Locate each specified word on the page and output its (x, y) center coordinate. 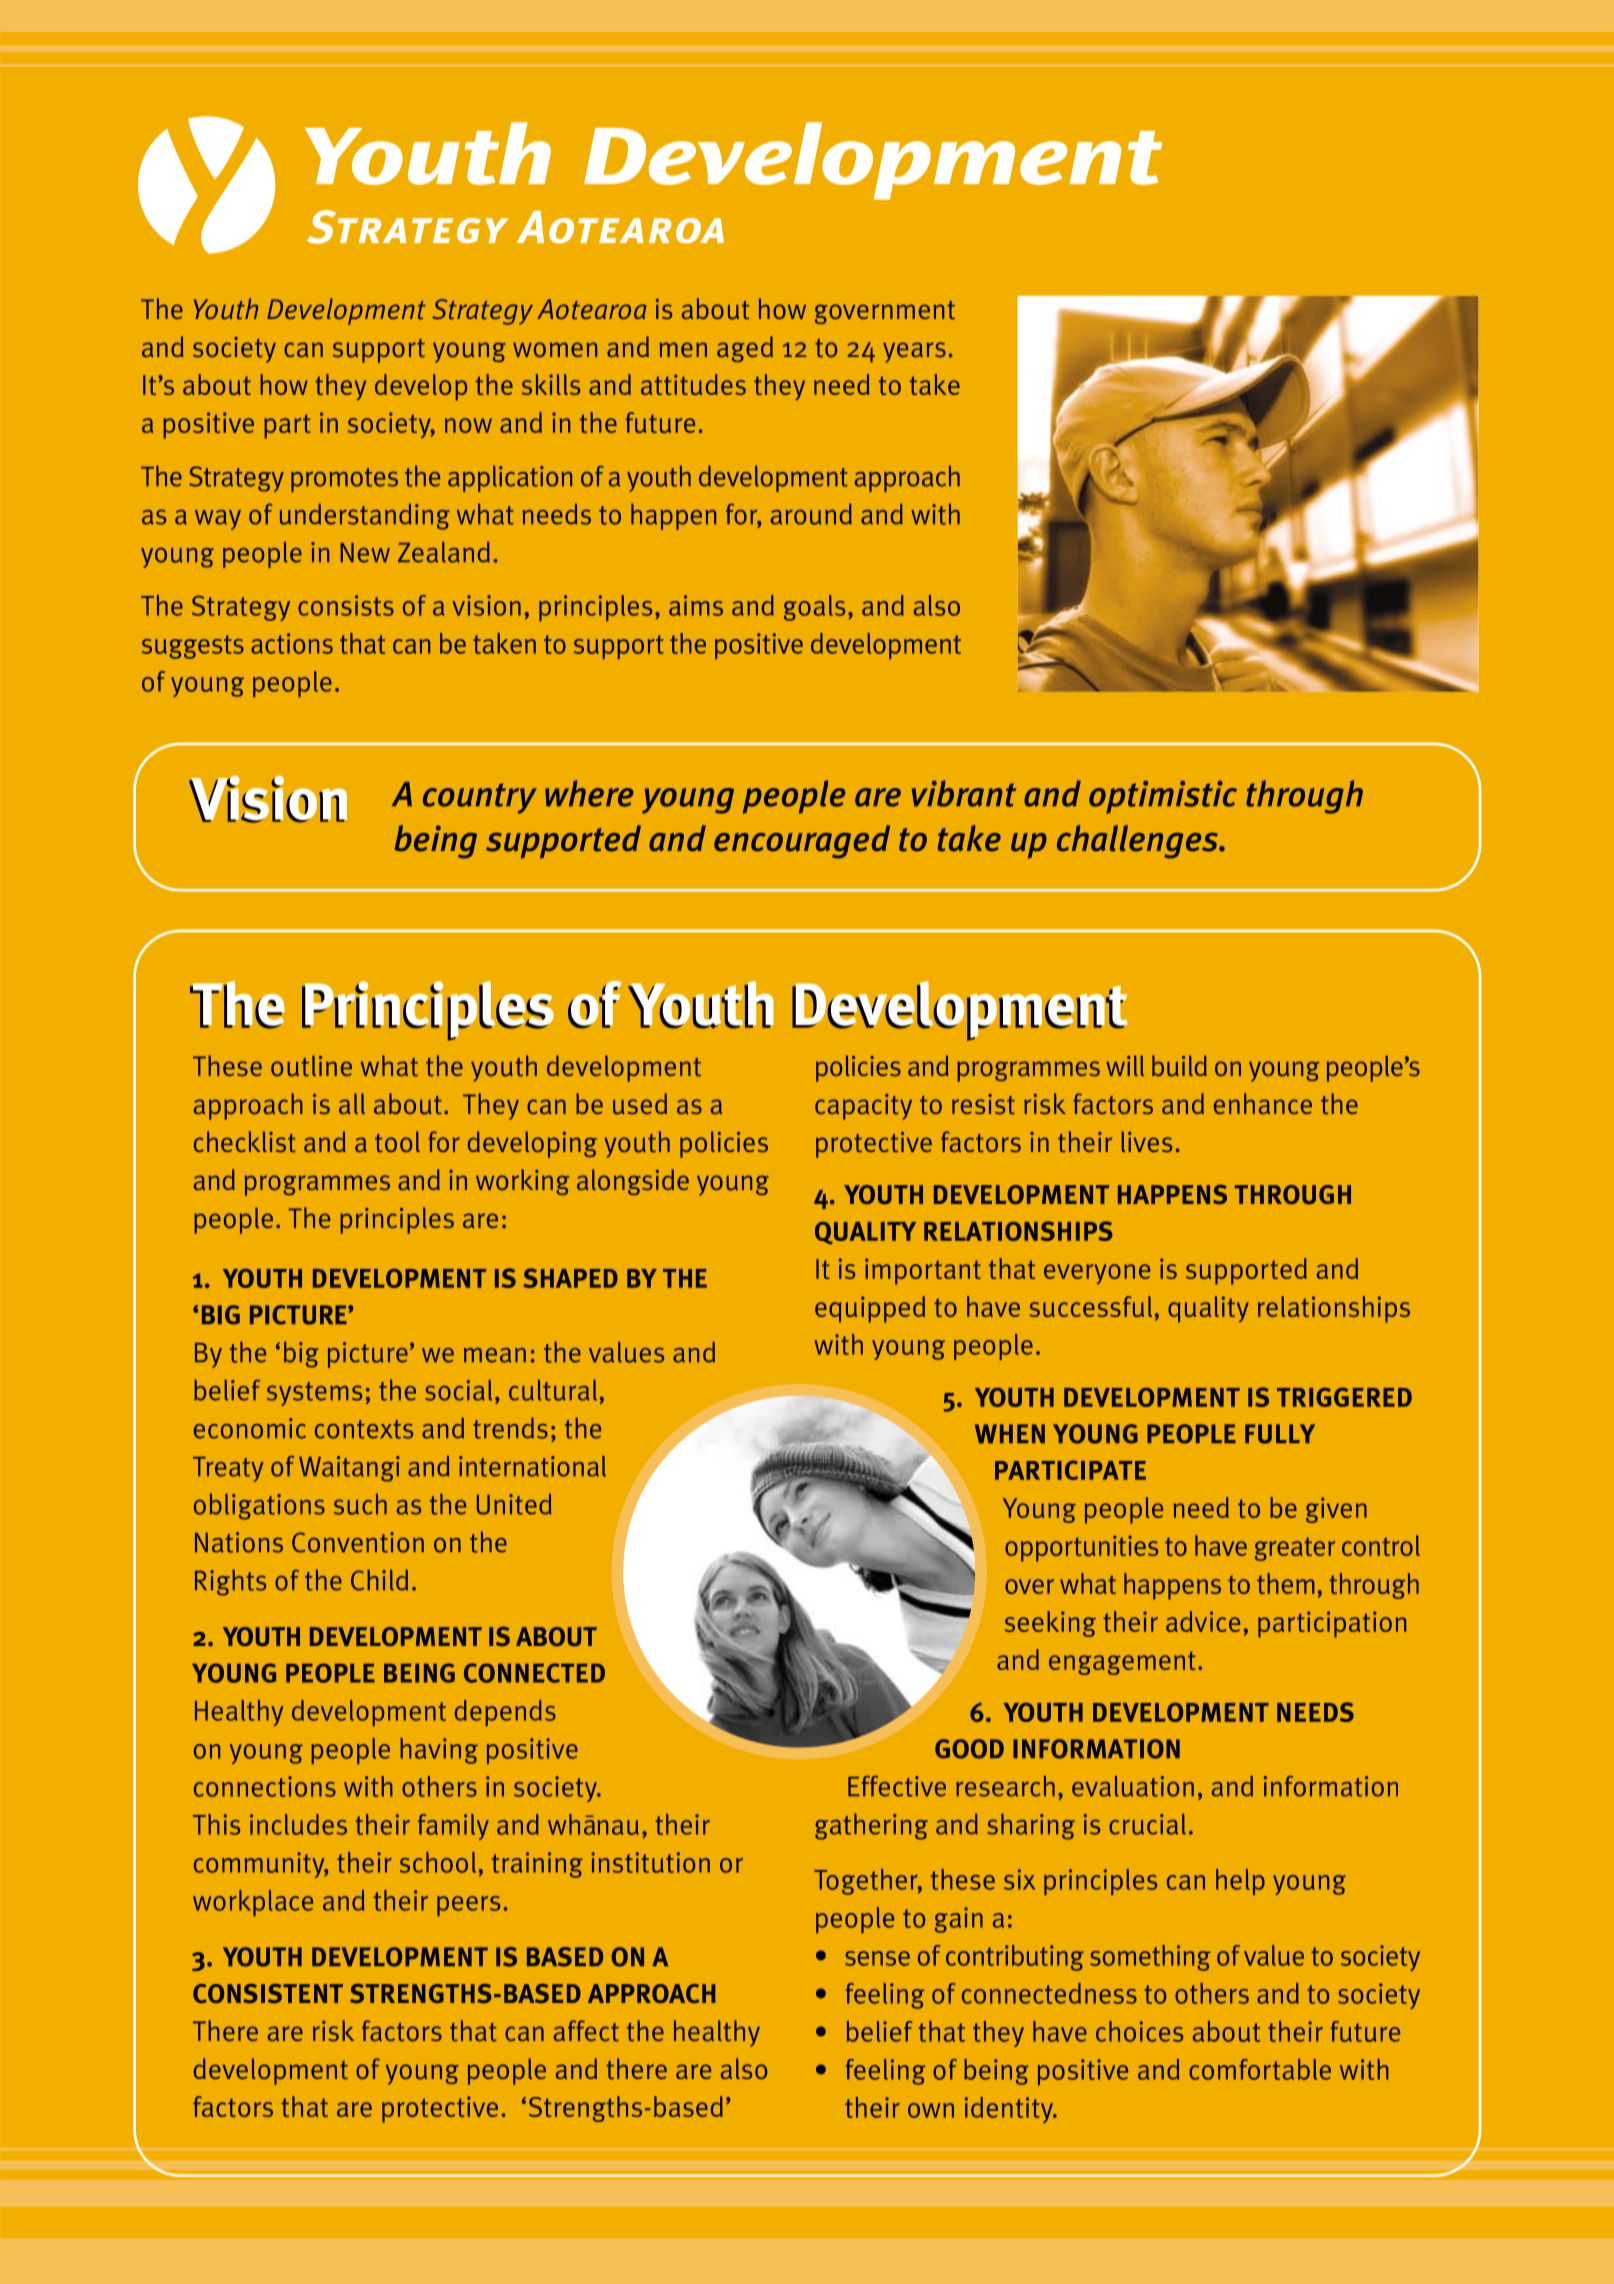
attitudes (693, 384)
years (914, 352)
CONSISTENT (268, 1993)
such (360, 1504)
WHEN (1010, 1434)
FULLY (1280, 1434)
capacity (863, 1107)
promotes (344, 480)
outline (311, 1066)
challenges (1139, 842)
